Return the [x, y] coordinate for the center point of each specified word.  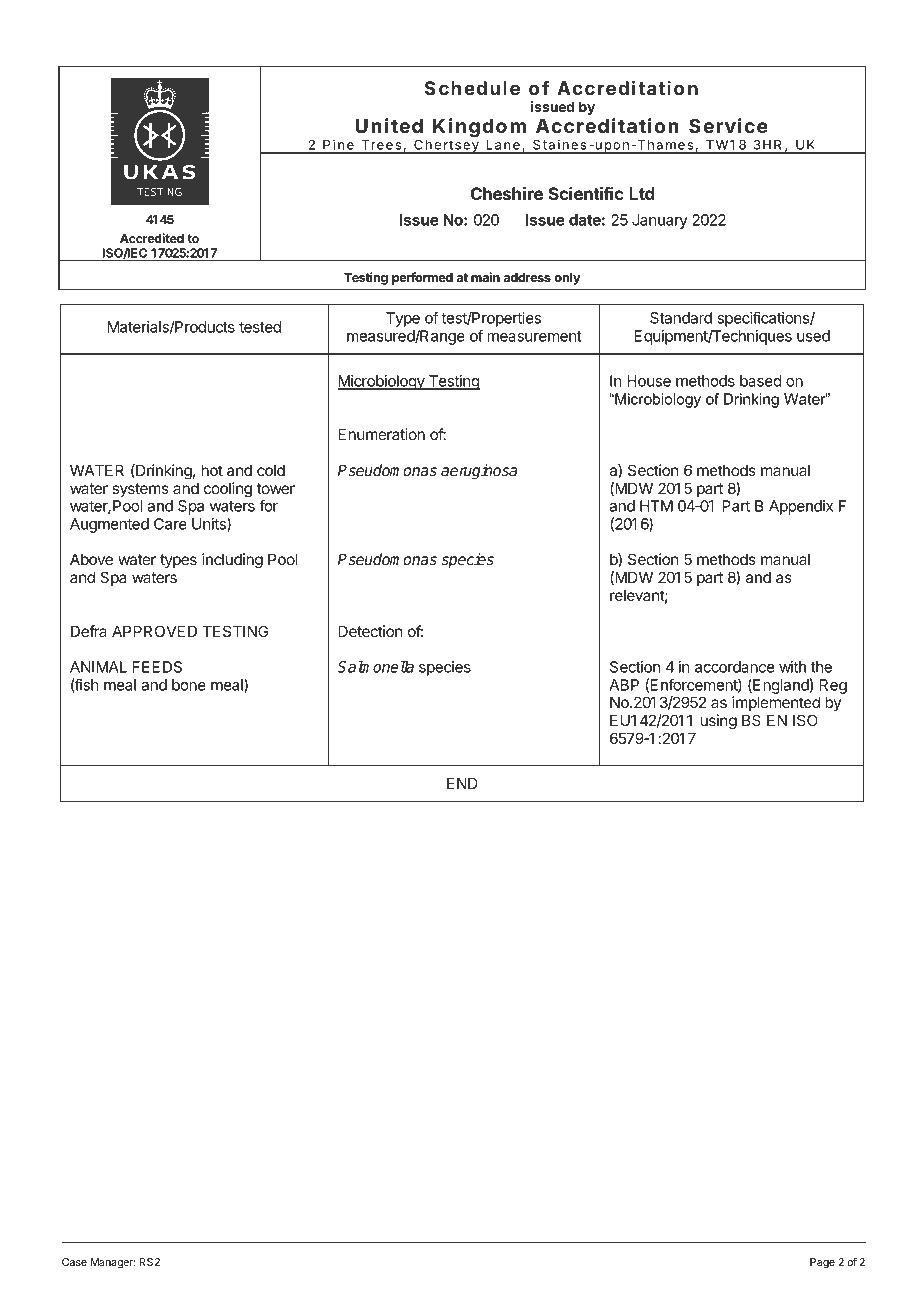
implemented [776, 703]
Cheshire [507, 193]
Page [822, 1263]
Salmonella [375, 666]
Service [728, 125]
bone [189, 685]
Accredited [152, 238]
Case [74, 1262]
